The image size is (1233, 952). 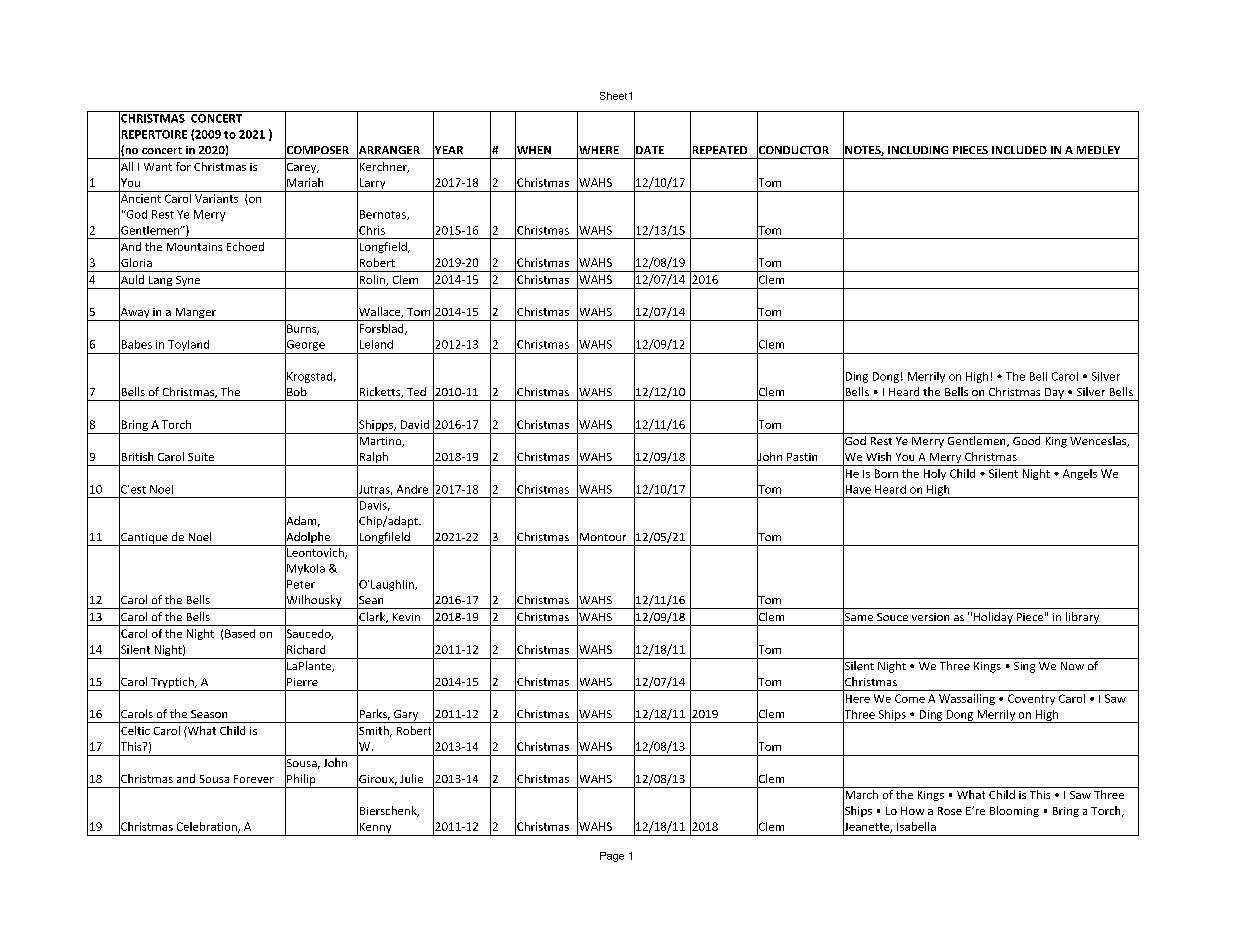 I want to click on Page, so click(x=612, y=857).
